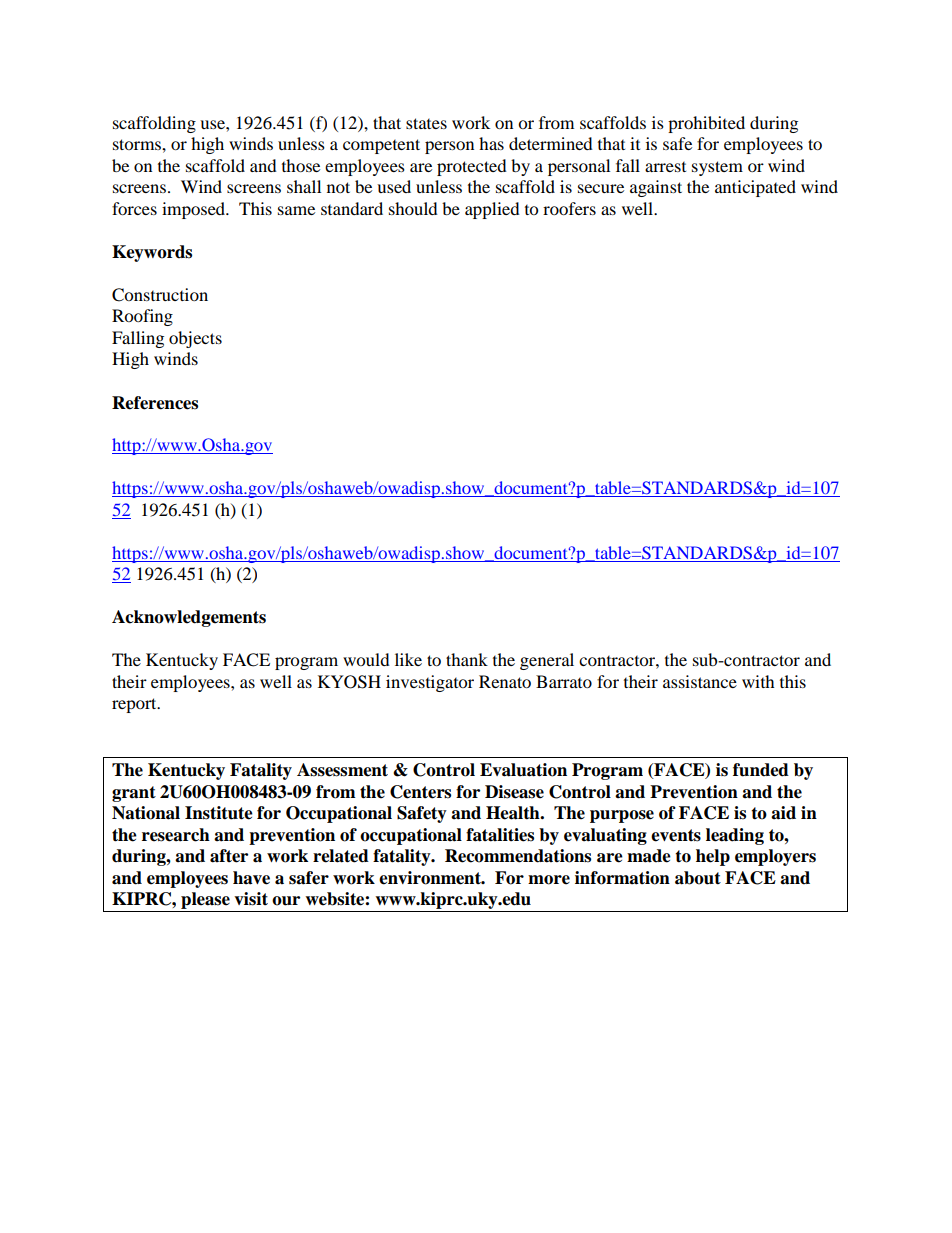 This screenshot has width=952, height=1233. Describe the element at coordinates (698, 878) in the screenshot. I see `about` at that location.
